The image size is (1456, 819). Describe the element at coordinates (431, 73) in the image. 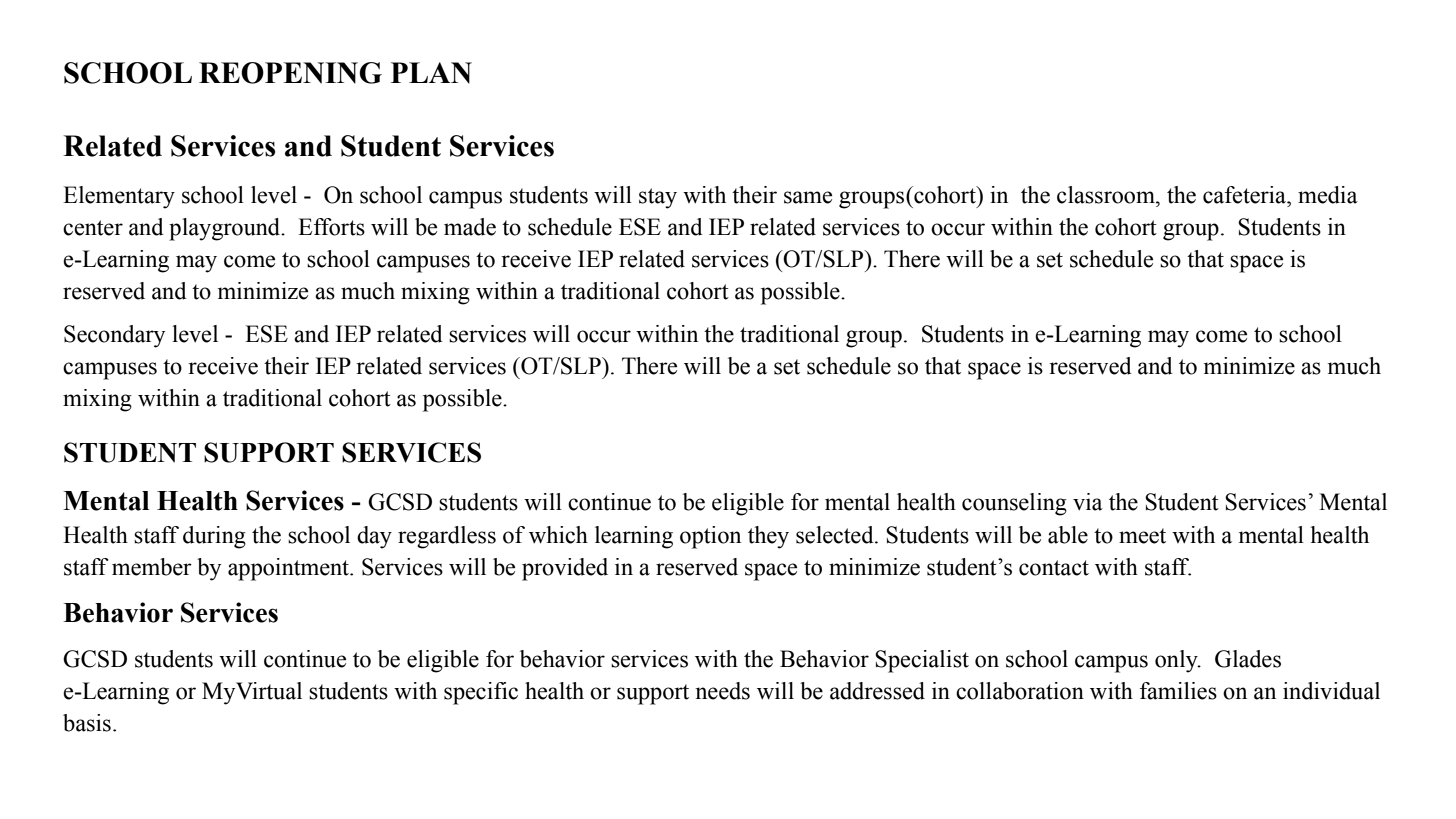

I see `PLAN` at that location.
